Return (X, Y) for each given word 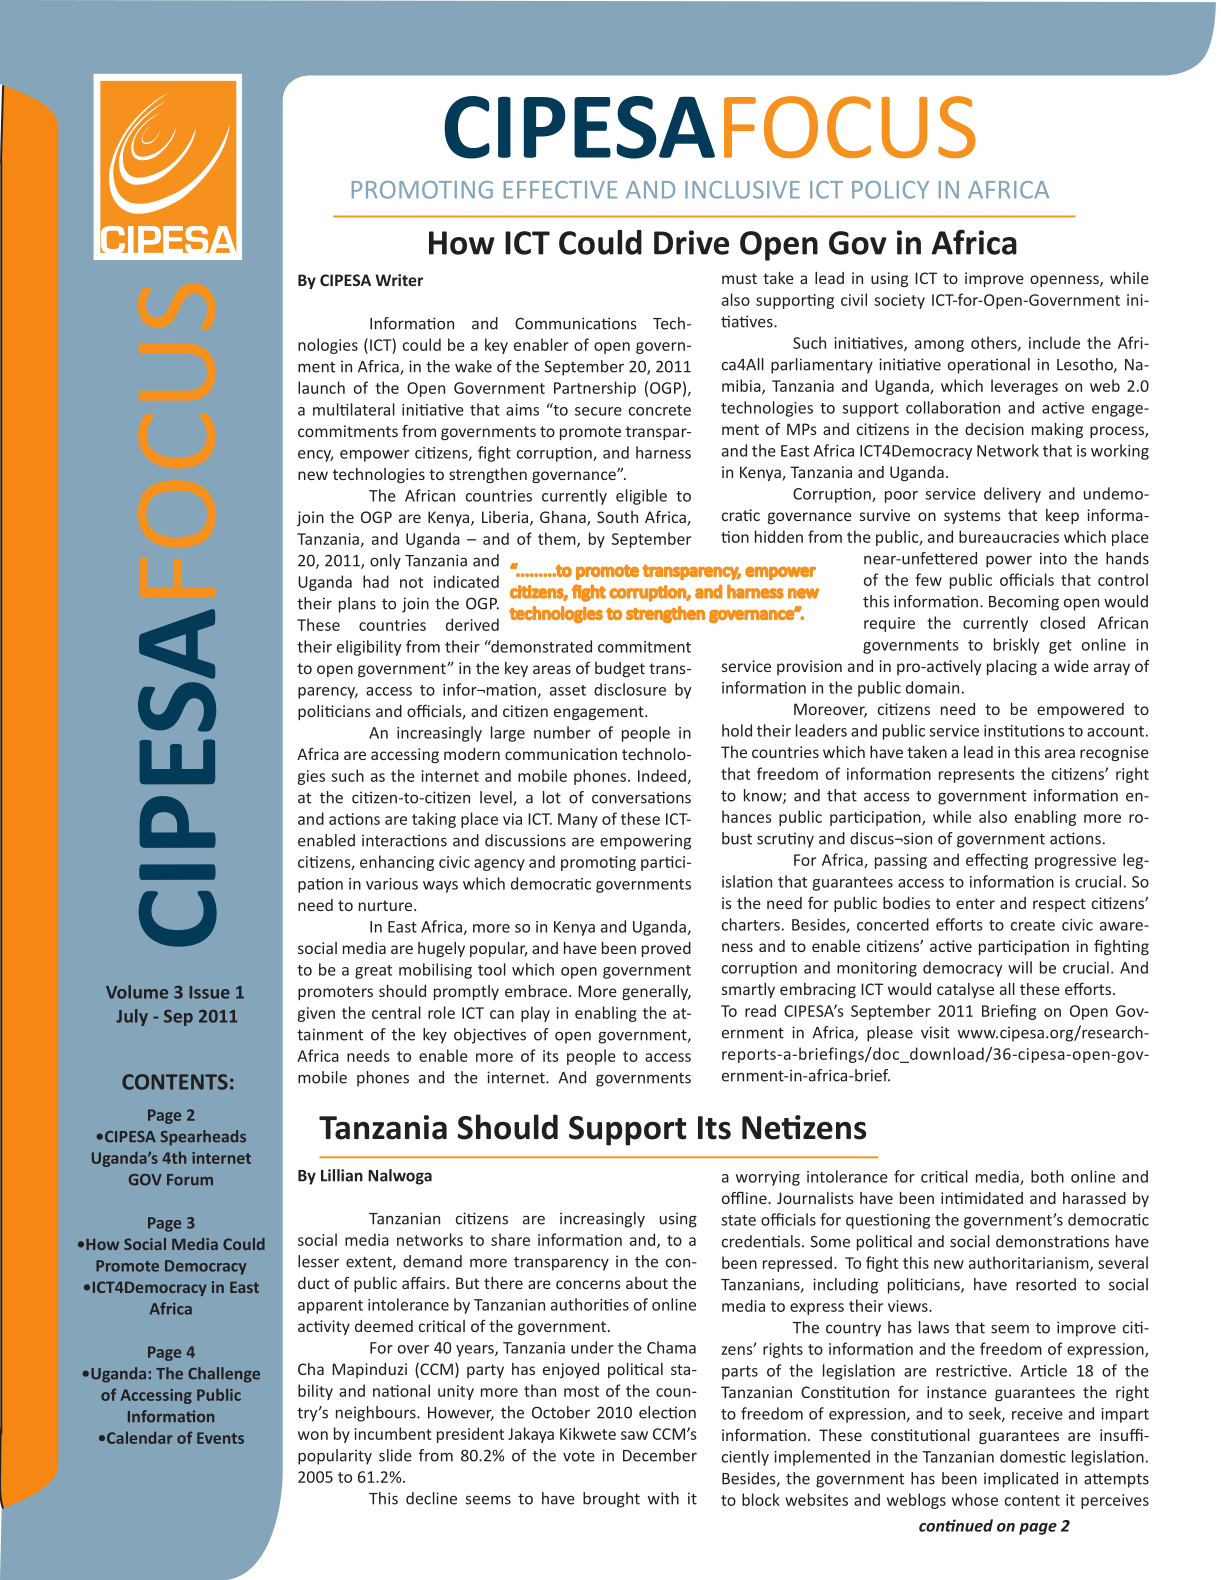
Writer (399, 280)
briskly (1016, 646)
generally (656, 992)
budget (620, 669)
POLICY (890, 190)
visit (935, 1032)
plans (357, 605)
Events (220, 1438)
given (316, 1014)
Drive (691, 242)
